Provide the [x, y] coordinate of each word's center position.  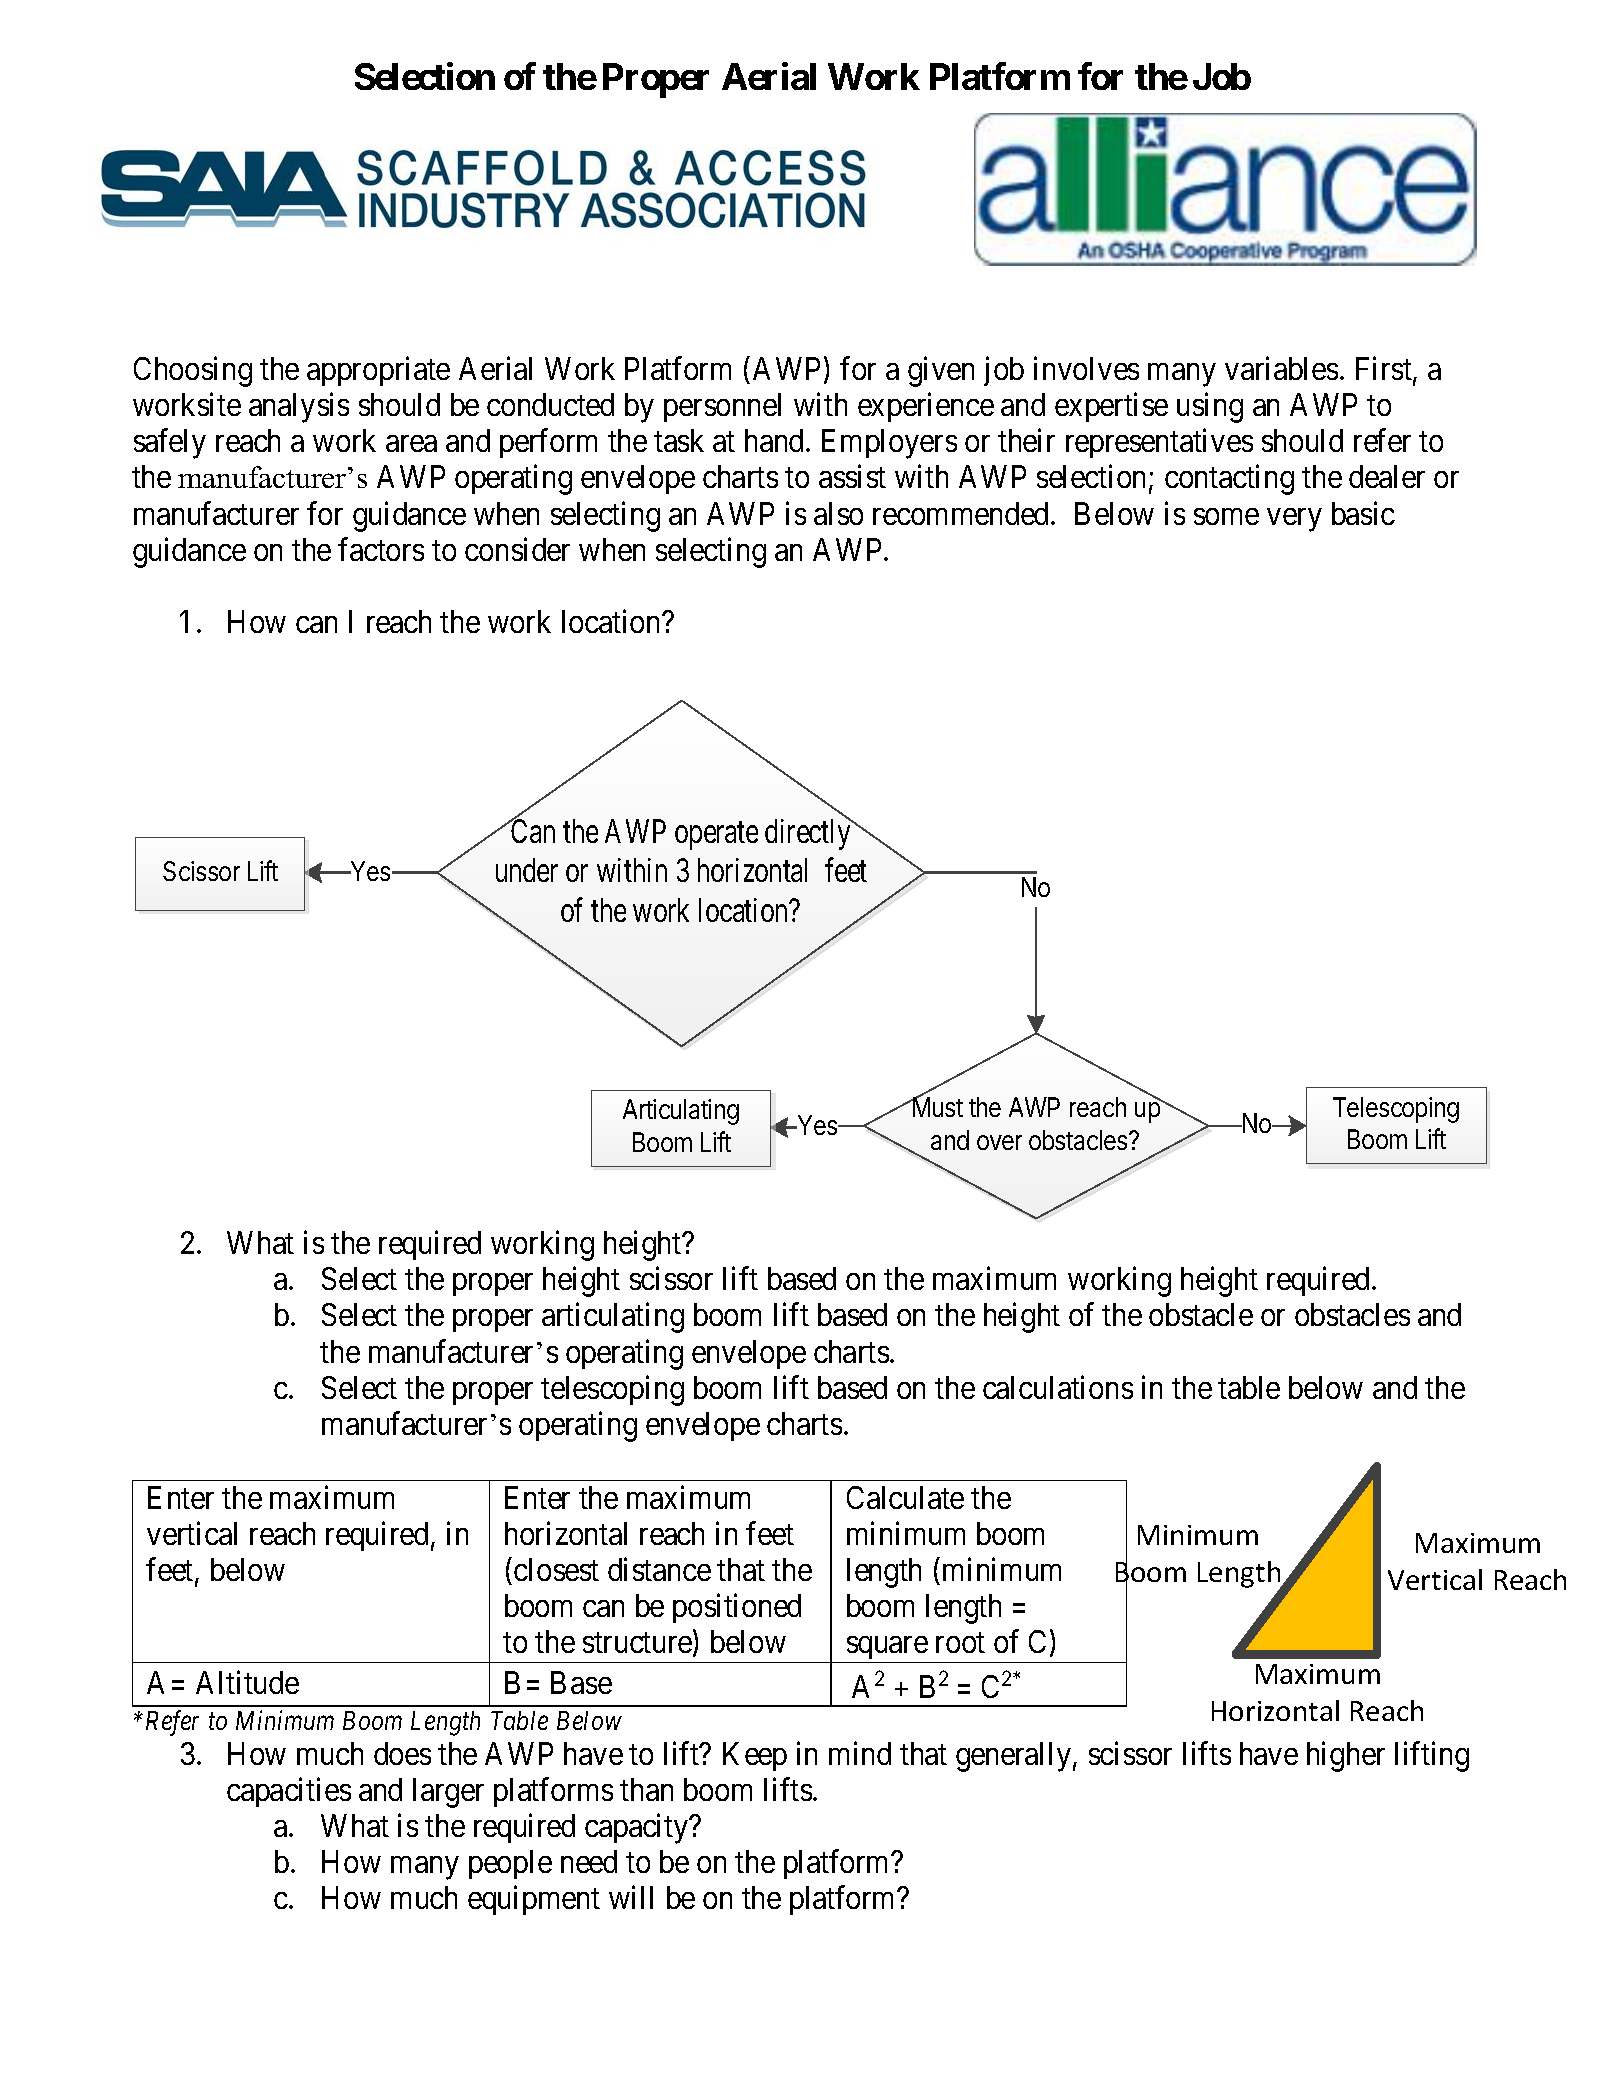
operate [716, 836]
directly [809, 834]
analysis [299, 408]
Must [937, 1106]
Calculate [905, 1497]
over [999, 1142]
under [527, 870]
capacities [289, 1792]
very [1294, 520]
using [1210, 408]
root [960, 1643]
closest [556, 1569]
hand [776, 440]
